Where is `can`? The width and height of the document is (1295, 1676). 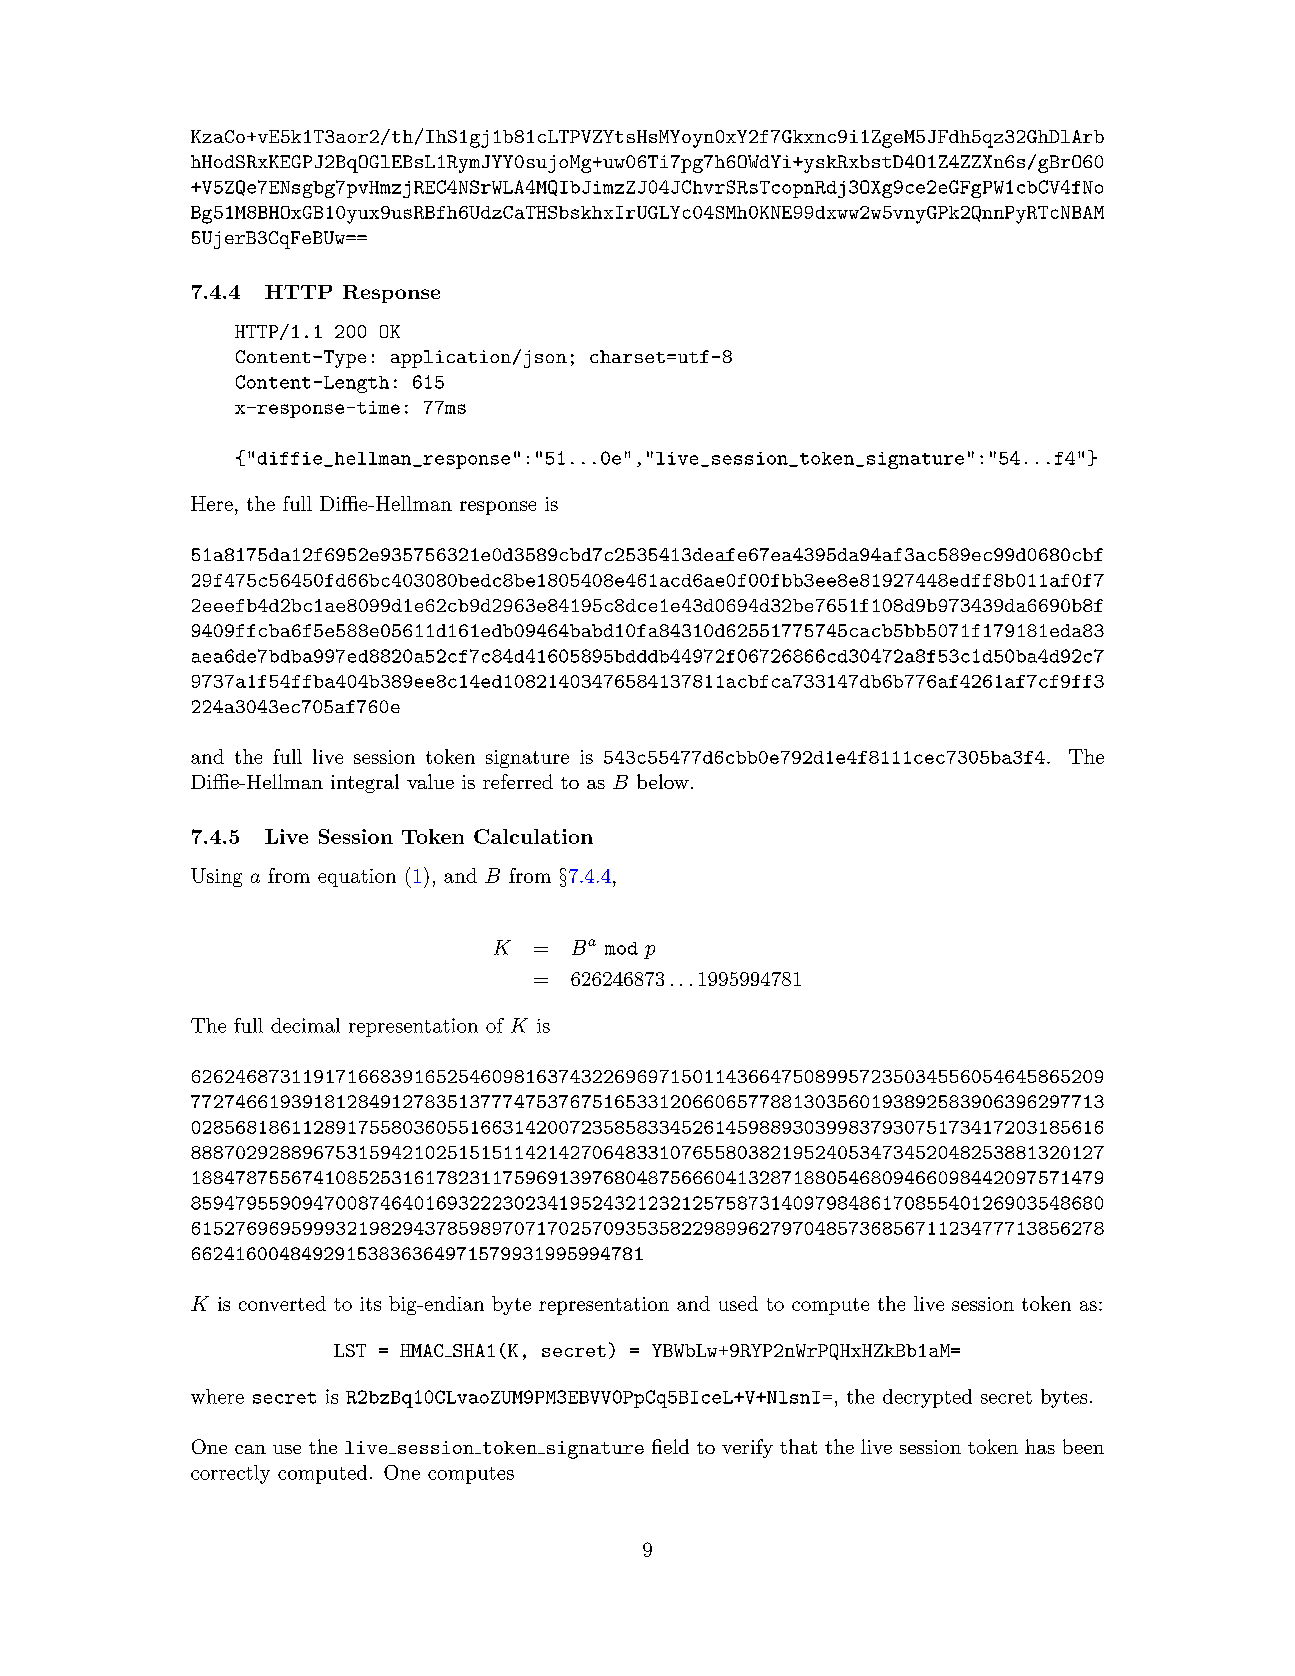
can is located at coordinates (250, 1449).
